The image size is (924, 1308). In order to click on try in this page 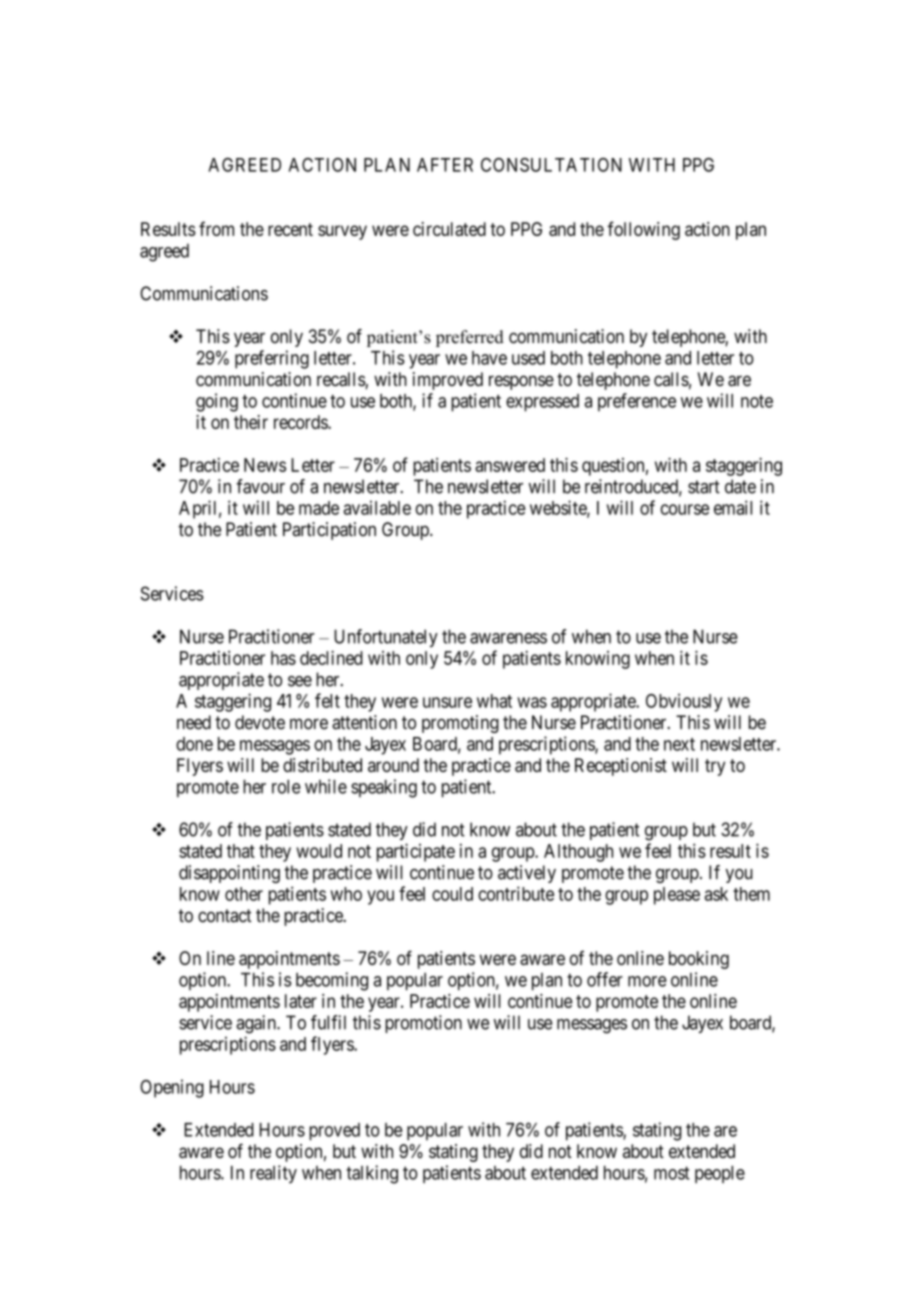, I will do `click(715, 767)`.
